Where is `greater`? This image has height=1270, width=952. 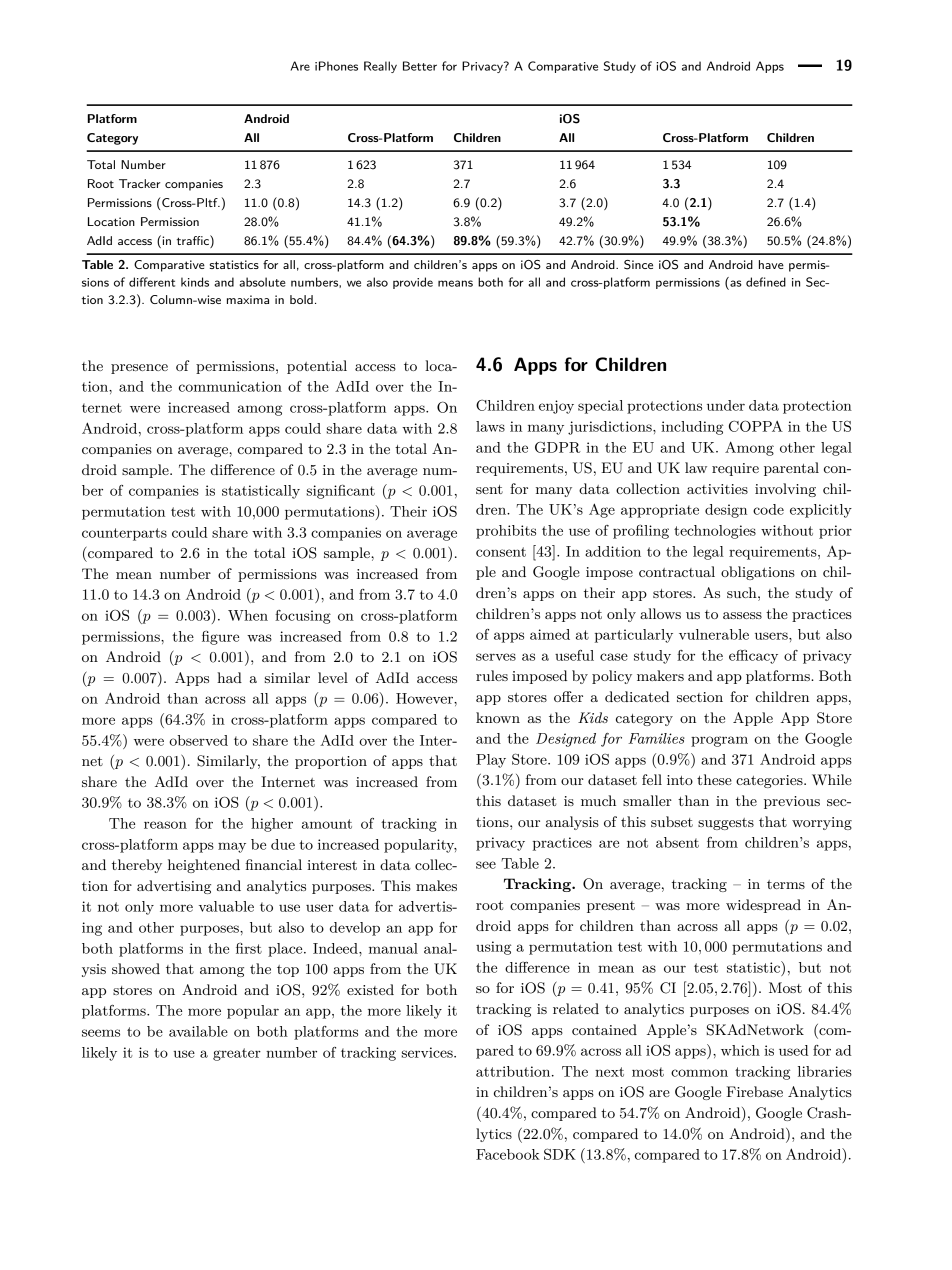 greater is located at coordinates (237, 1054).
